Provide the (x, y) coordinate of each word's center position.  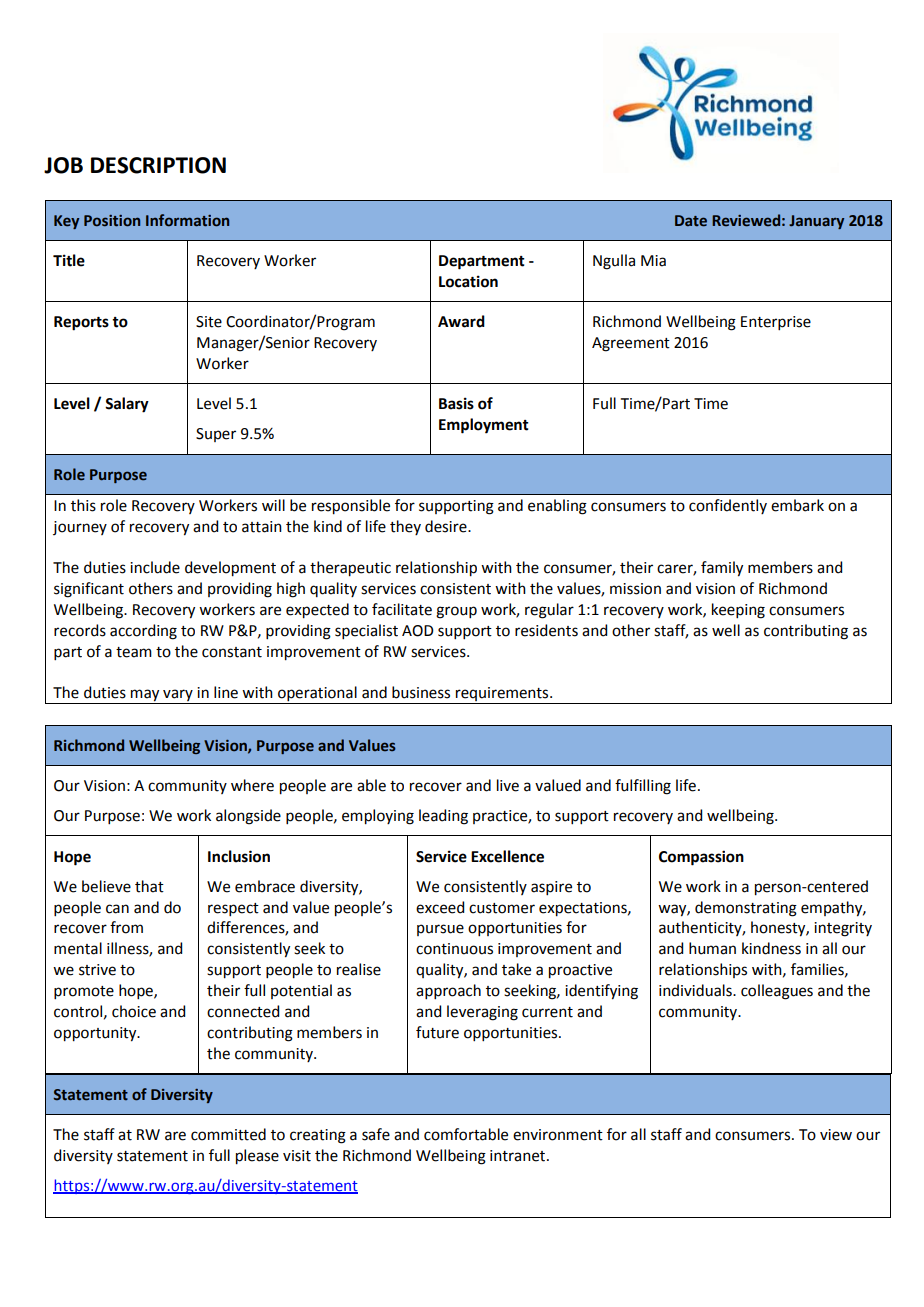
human (712, 948)
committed (228, 1134)
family (722, 569)
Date (691, 221)
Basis (456, 403)
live (508, 785)
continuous (454, 949)
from (126, 927)
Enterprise (776, 323)
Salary (127, 405)
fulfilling (643, 787)
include (155, 567)
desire (447, 526)
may (145, 696)
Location (468, 281)
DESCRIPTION (158, 165)
